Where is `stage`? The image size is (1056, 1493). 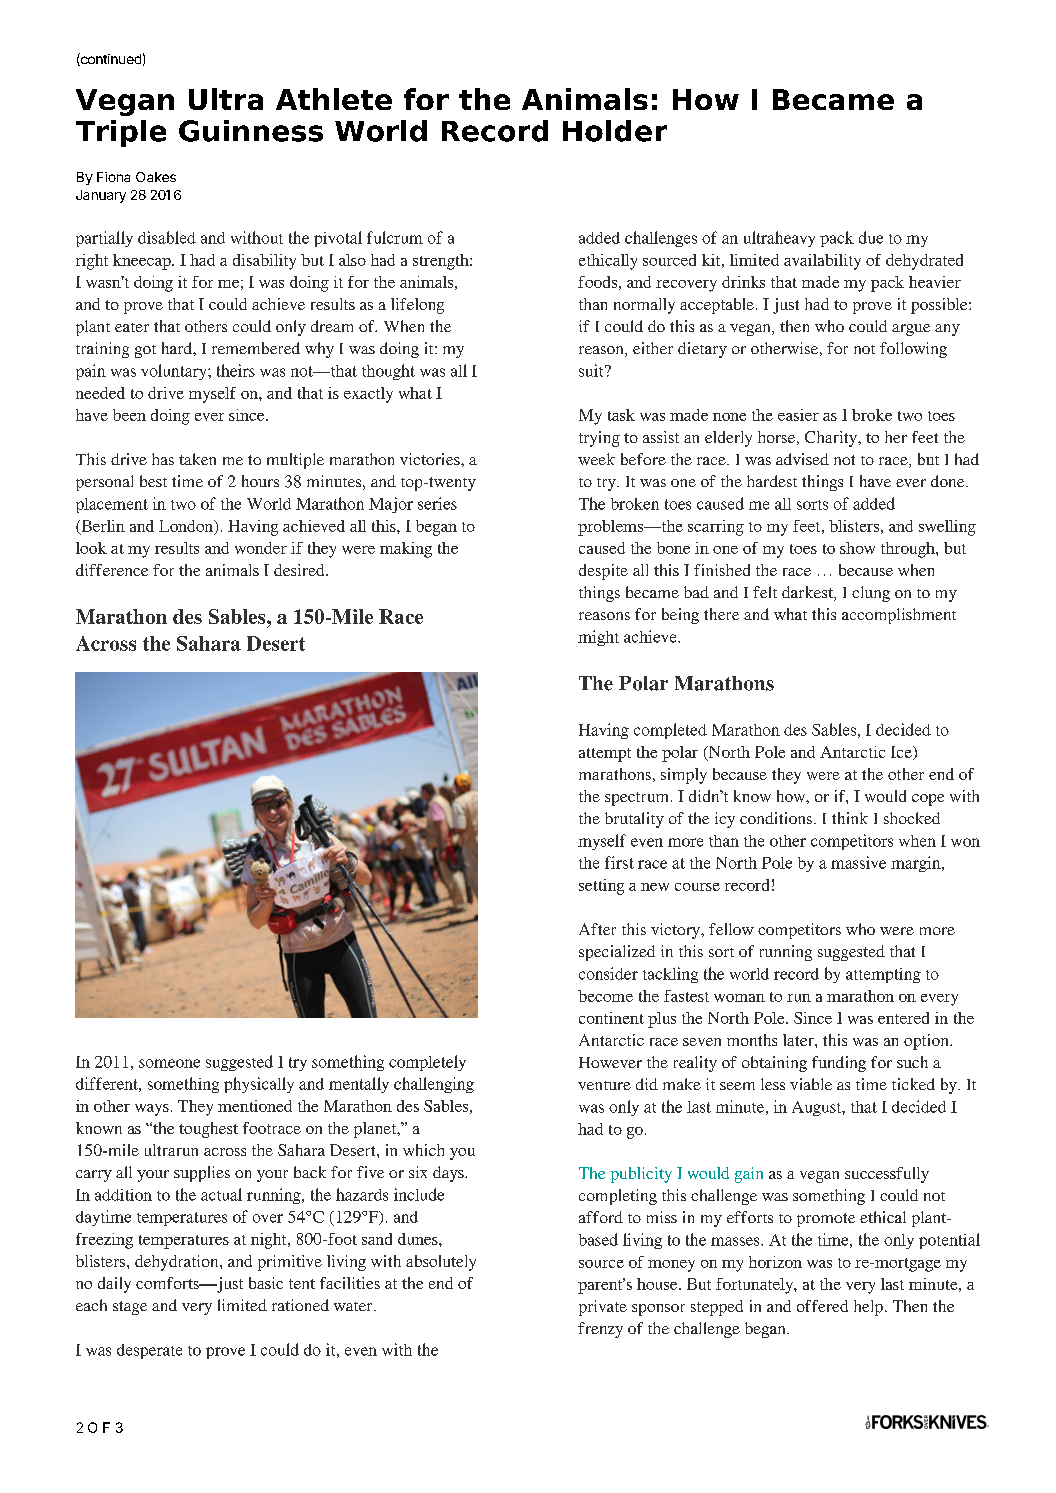 stage is located at coordinates (130, 1308).
